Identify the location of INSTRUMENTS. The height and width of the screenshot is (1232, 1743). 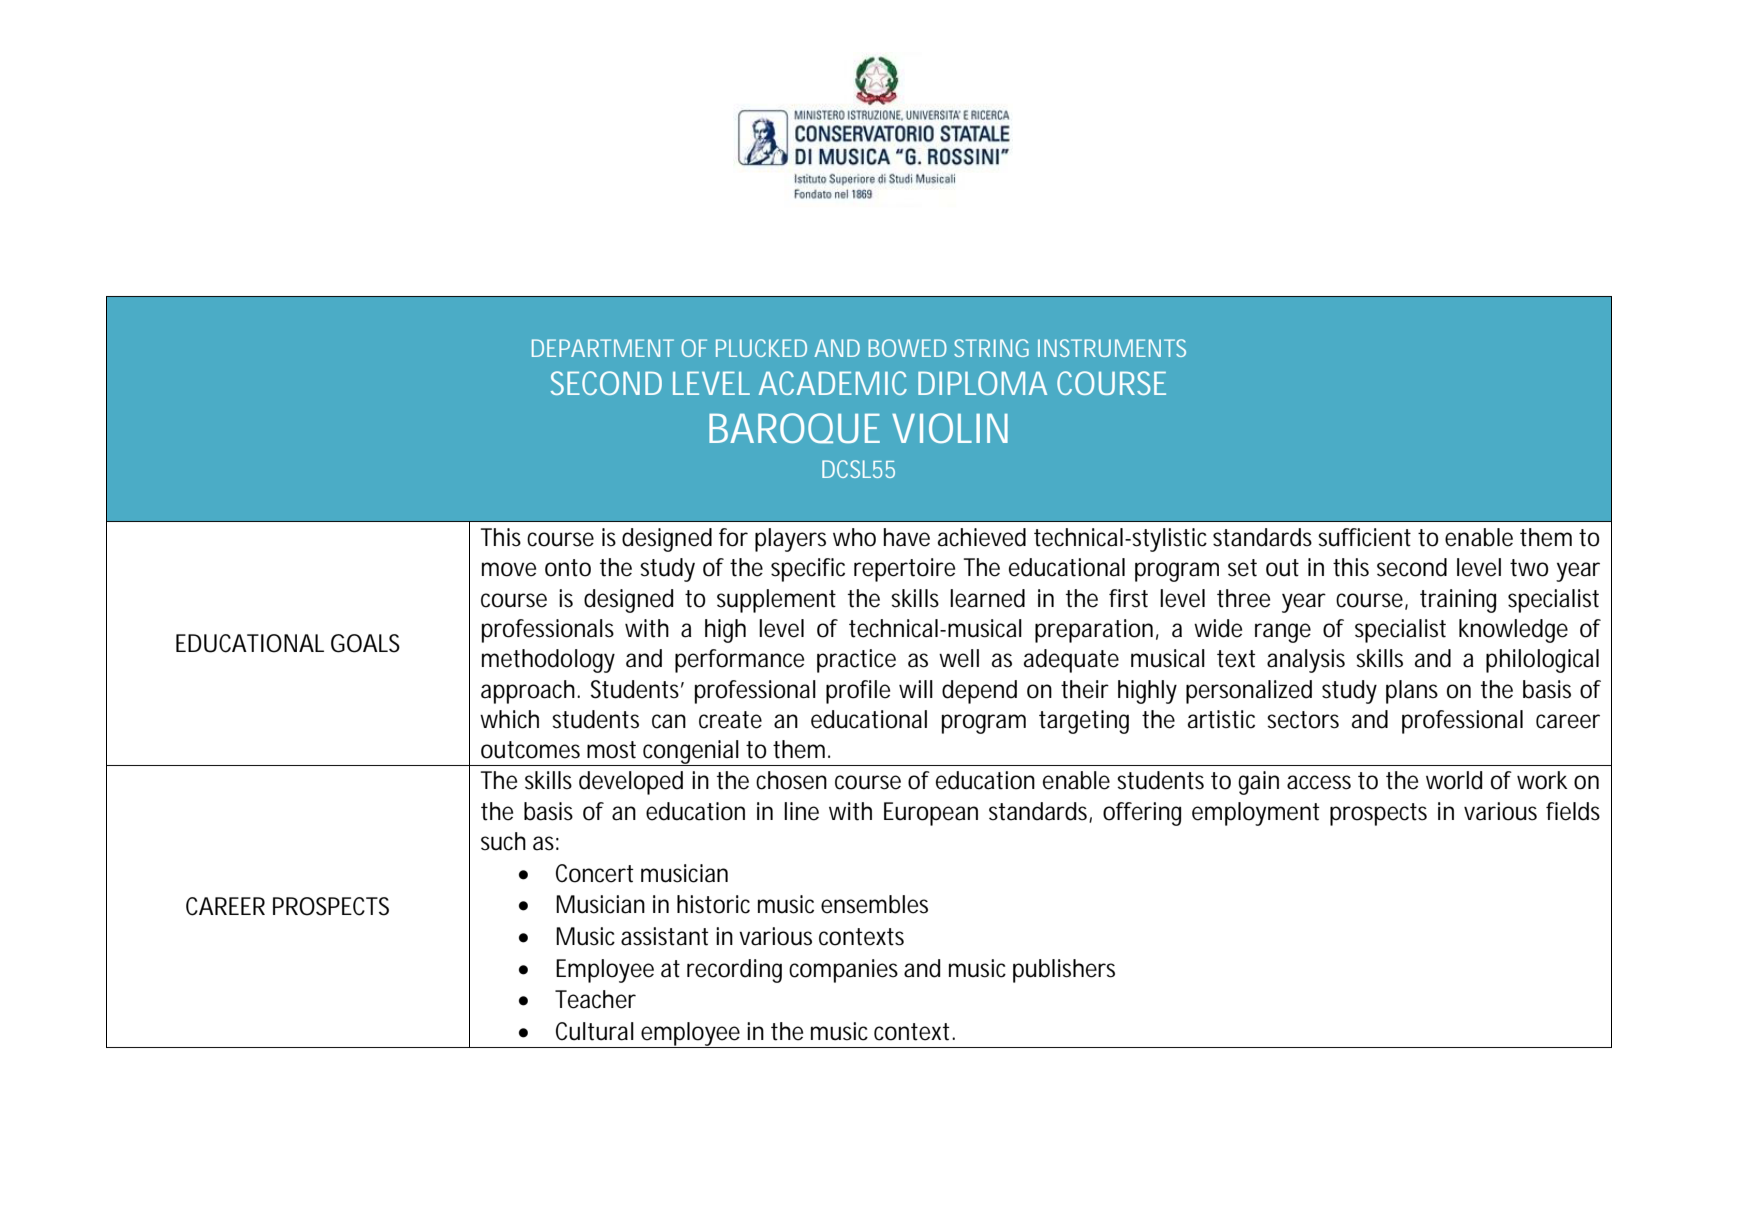
(1112, 348).
